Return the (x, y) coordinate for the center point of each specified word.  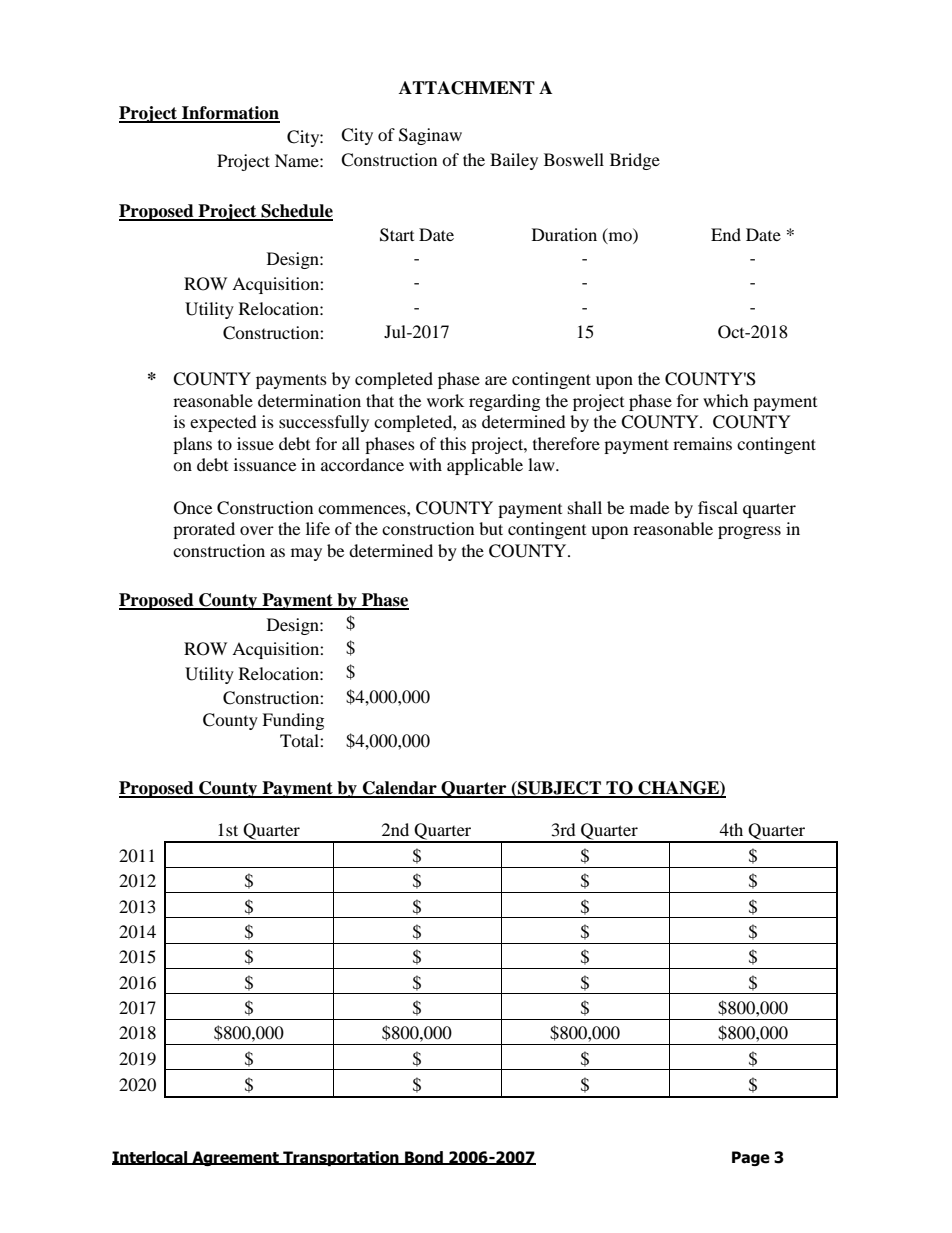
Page (751, 1158)
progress (749, 532)
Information (230, 114)
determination (309, 400)
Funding (293, 721)
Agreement (235, 1158)
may (306, 554)
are (496, 380)
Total (300, 740)
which (726, 400)
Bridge (635, 161)
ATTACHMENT (467, 88)
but (491, 528)
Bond (424, 1158)
